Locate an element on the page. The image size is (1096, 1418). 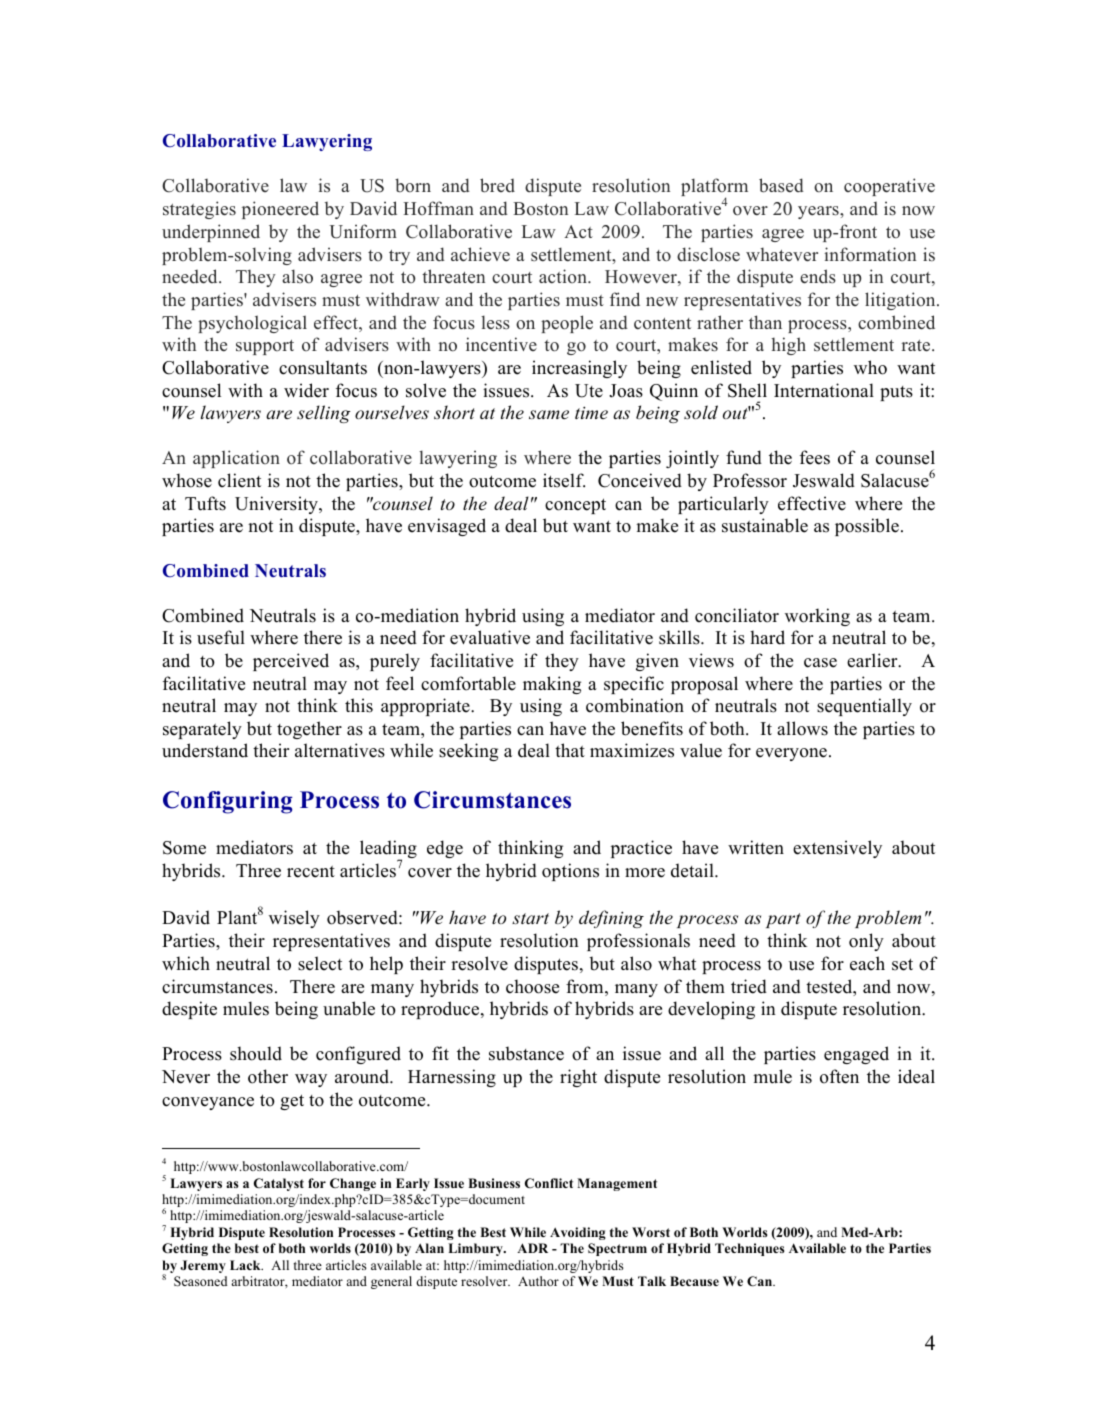
University is located at coordinates (277, 505).
